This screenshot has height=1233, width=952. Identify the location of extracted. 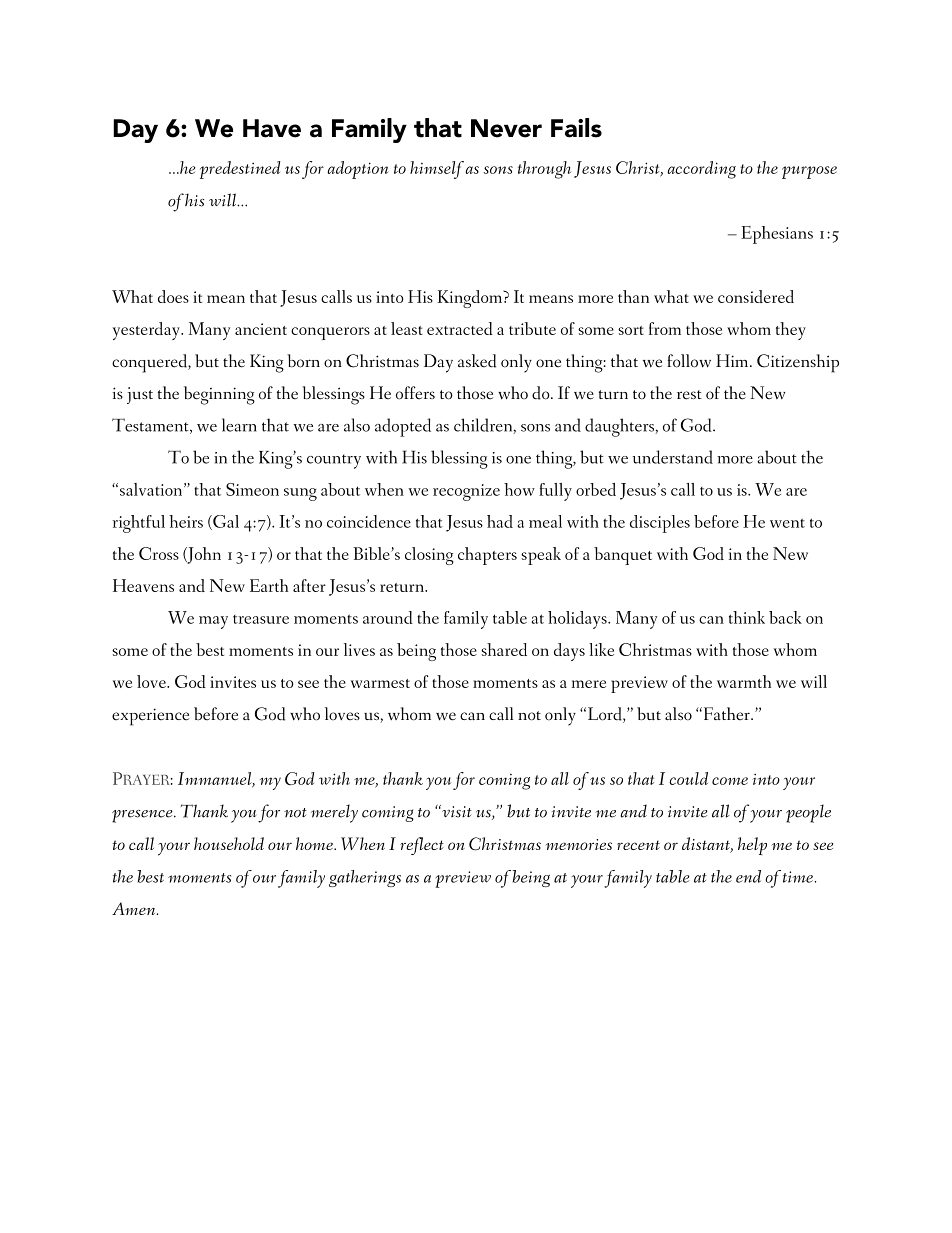
(460, 328).
